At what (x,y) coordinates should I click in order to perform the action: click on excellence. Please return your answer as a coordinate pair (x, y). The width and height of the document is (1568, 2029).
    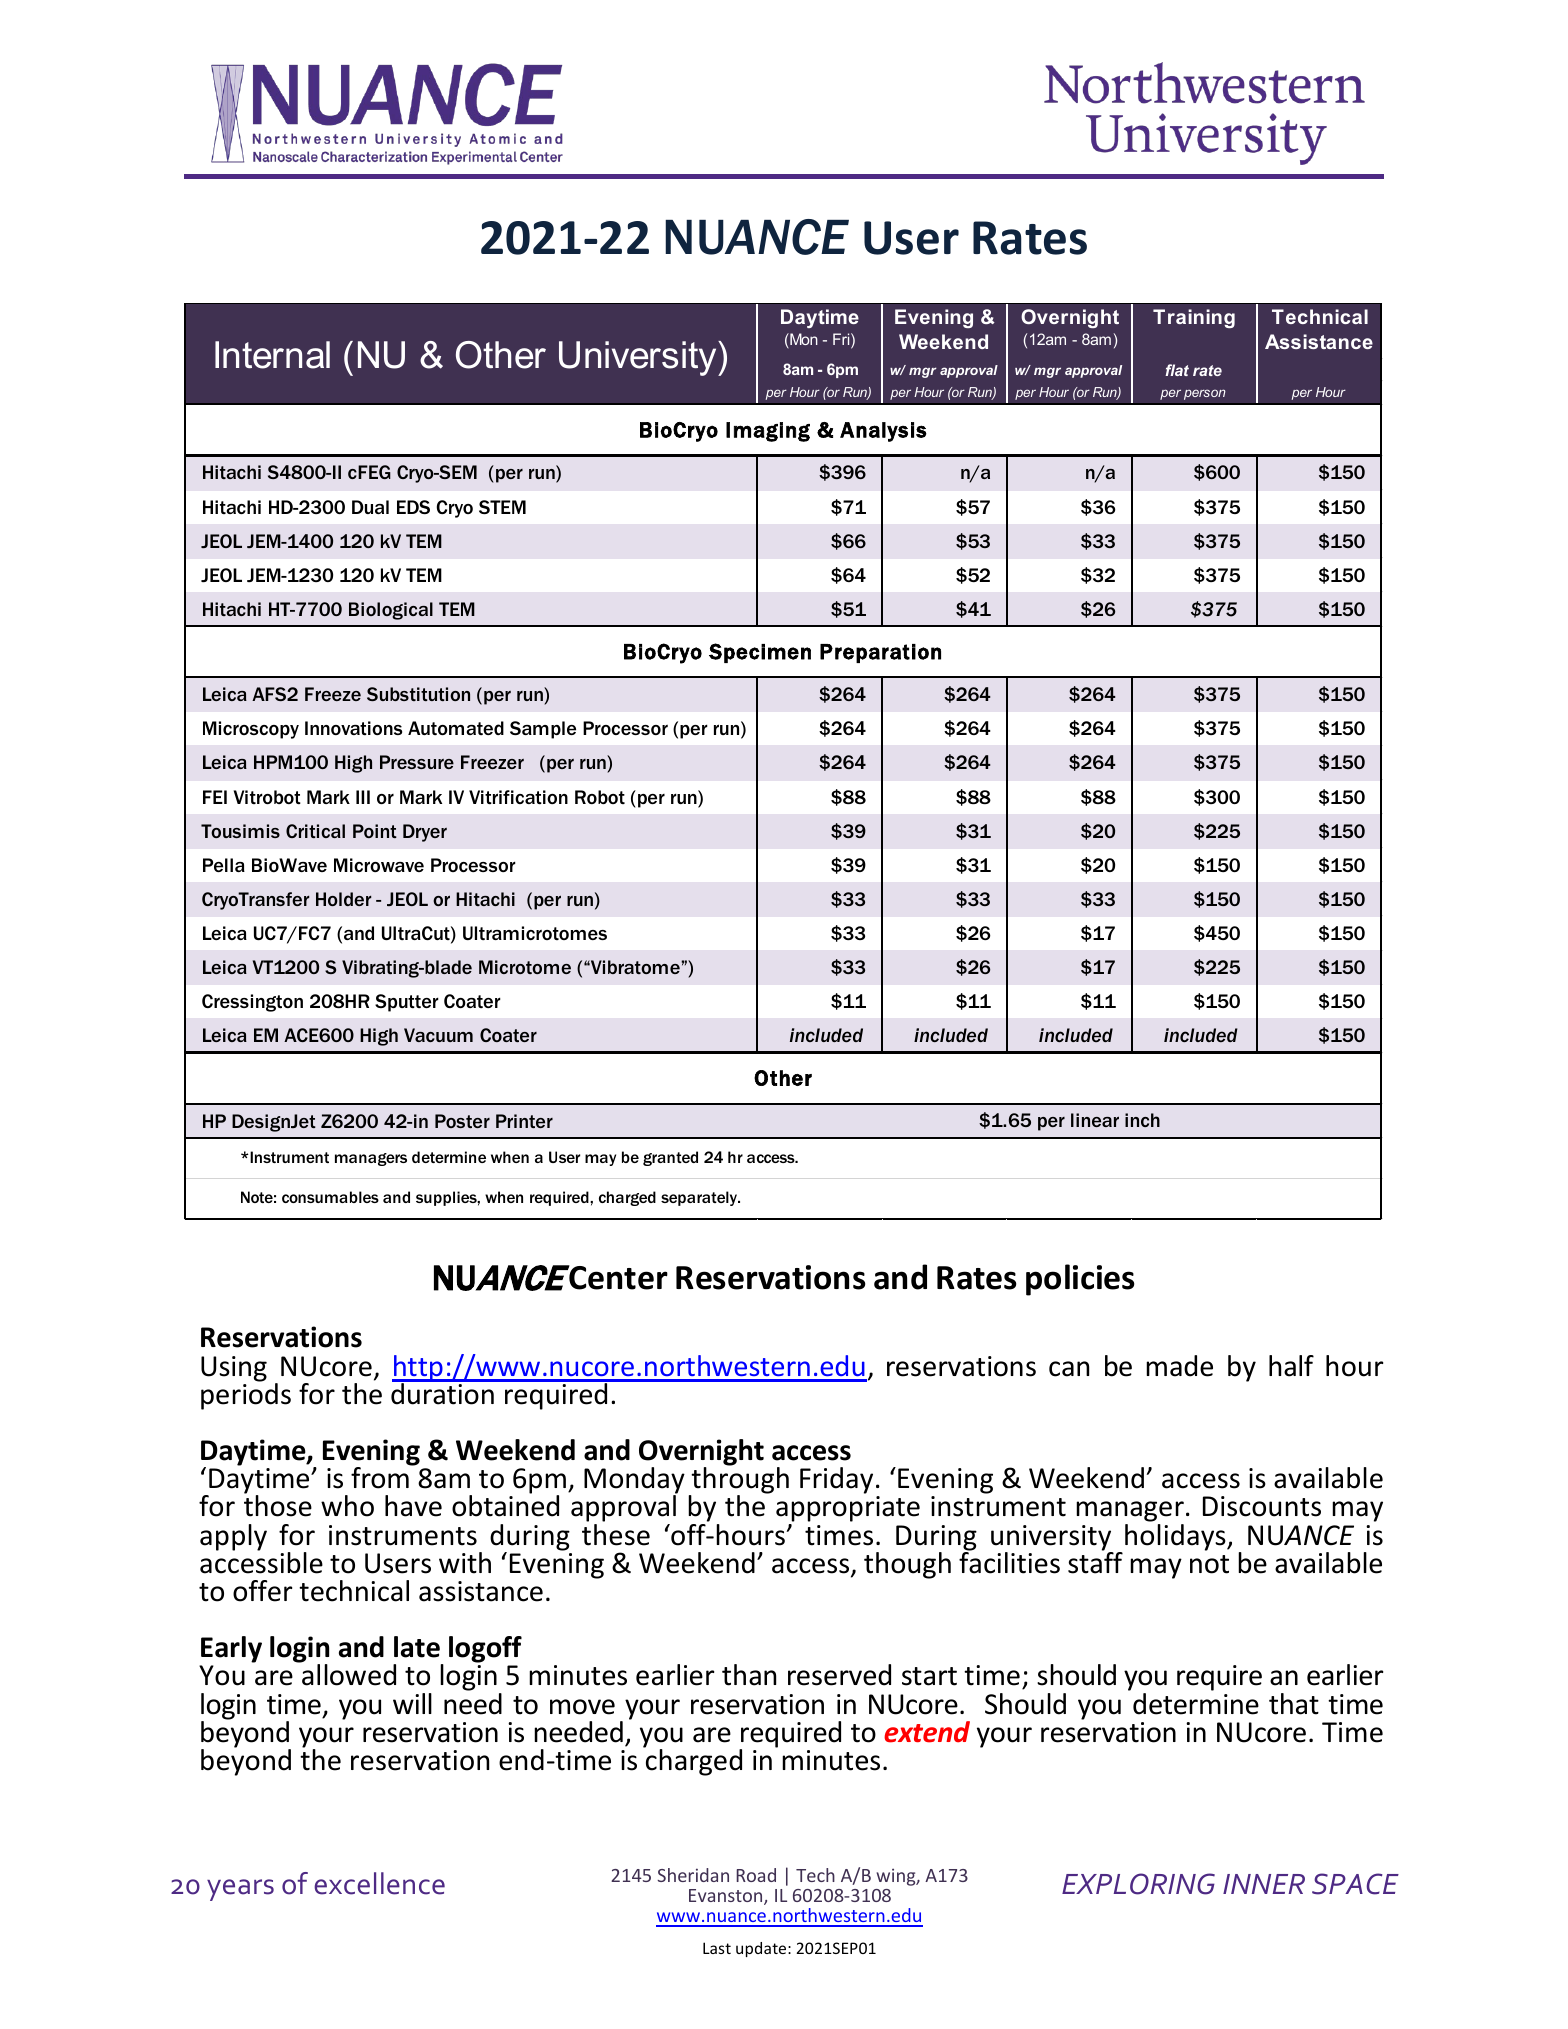
    Looking at the image, I should click on (379, 1883).
